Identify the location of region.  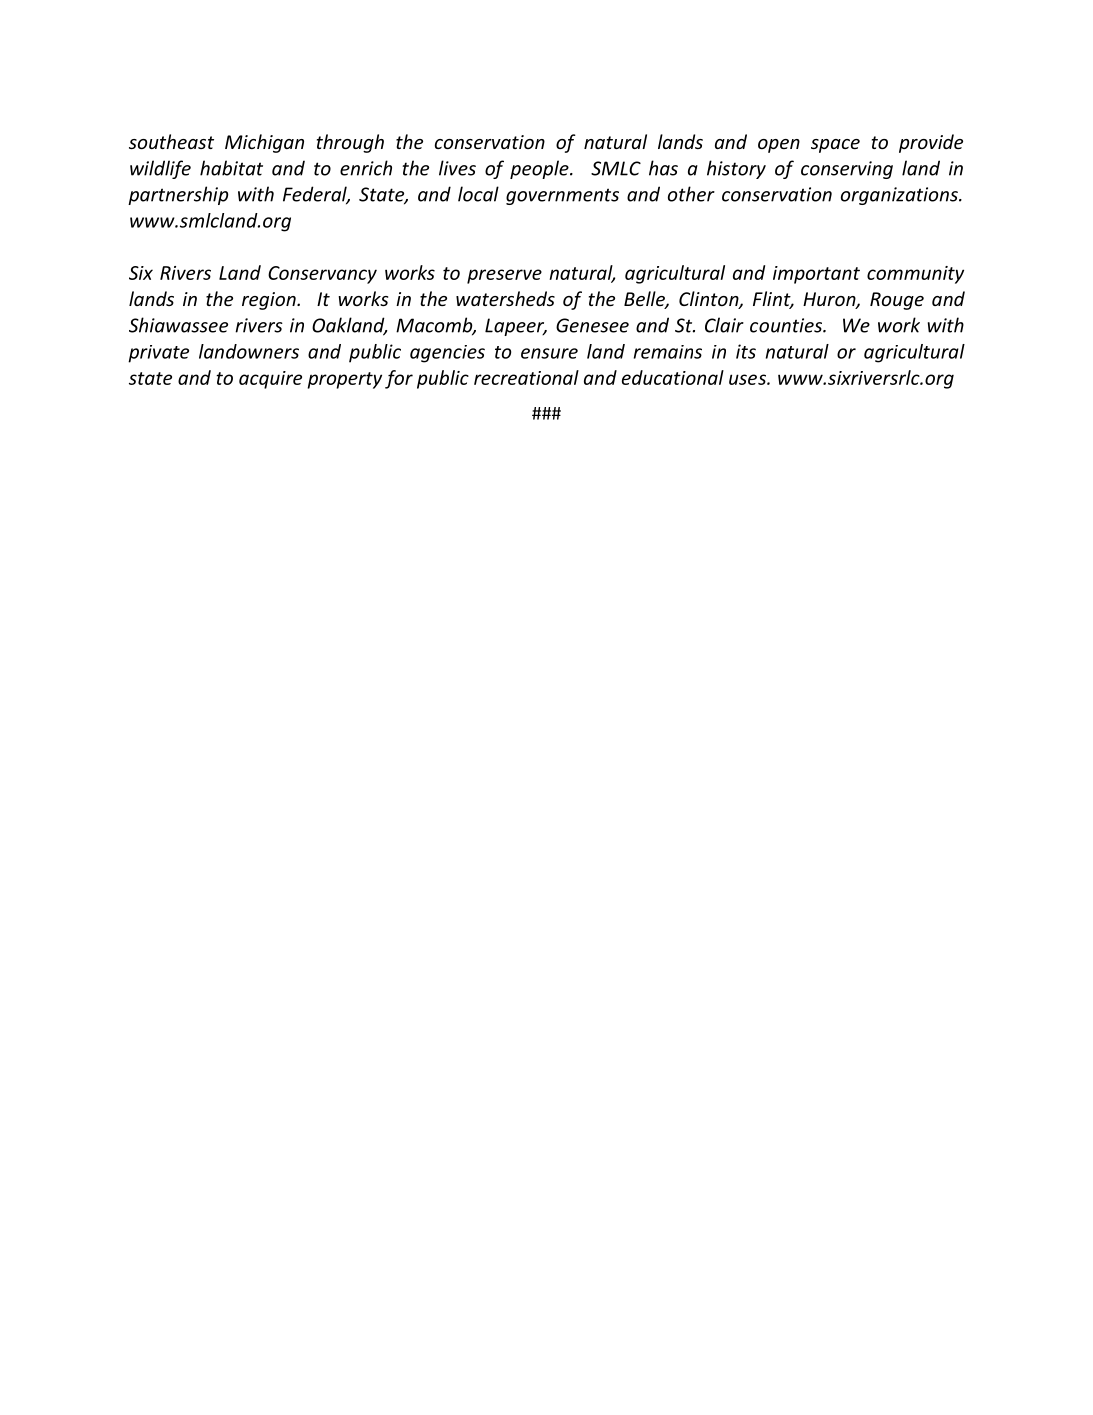
(270, 301).
